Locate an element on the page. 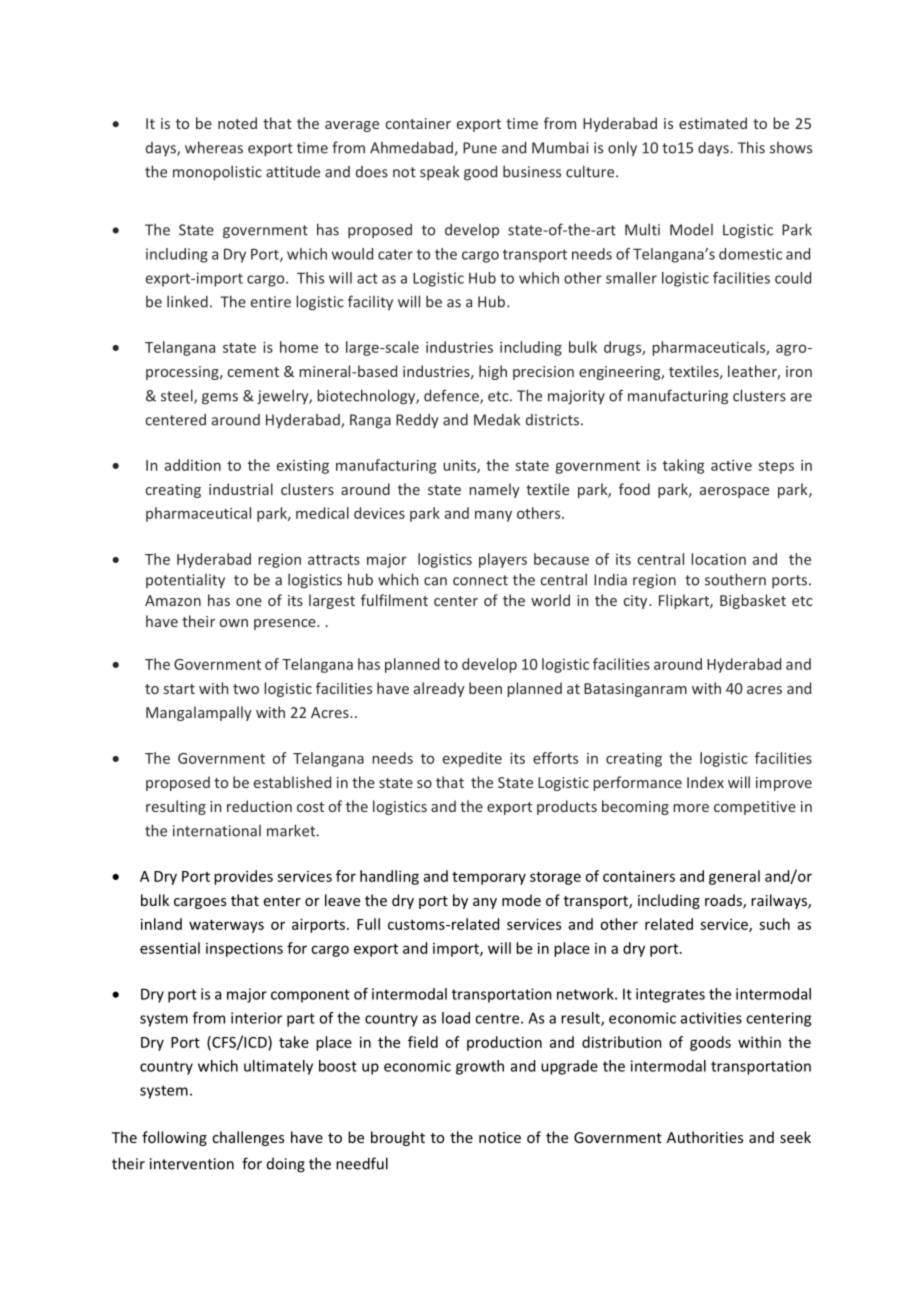  challenges is located at coordinates (248, 1138).
